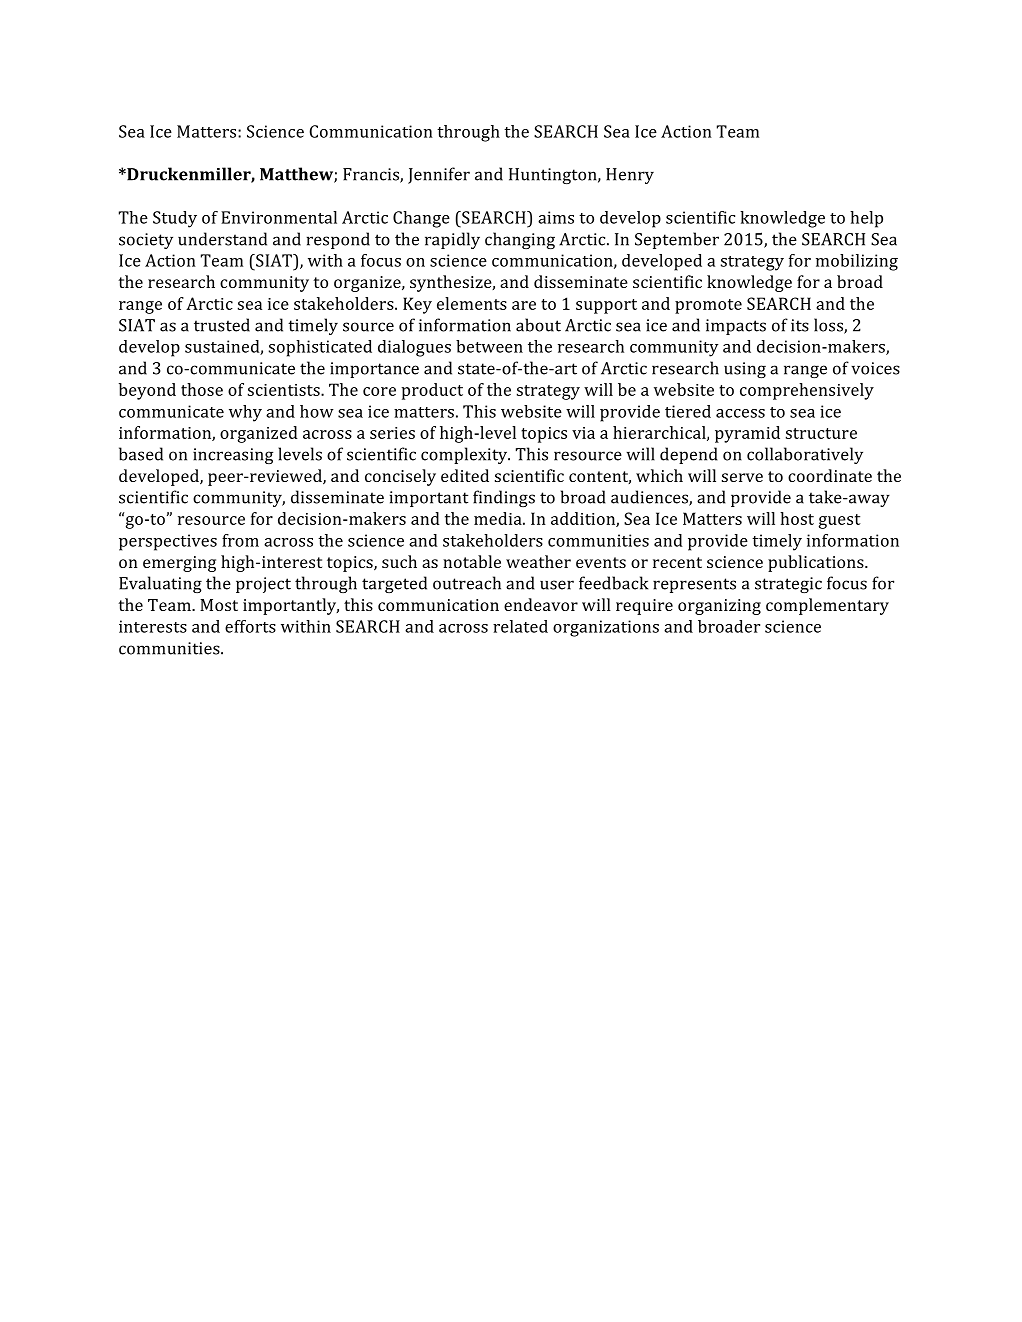 The height and width of the screenshot is (1322, 1022). Describe the element at coordinates (800, 325) in the screenshot. I see `its` at that location.
